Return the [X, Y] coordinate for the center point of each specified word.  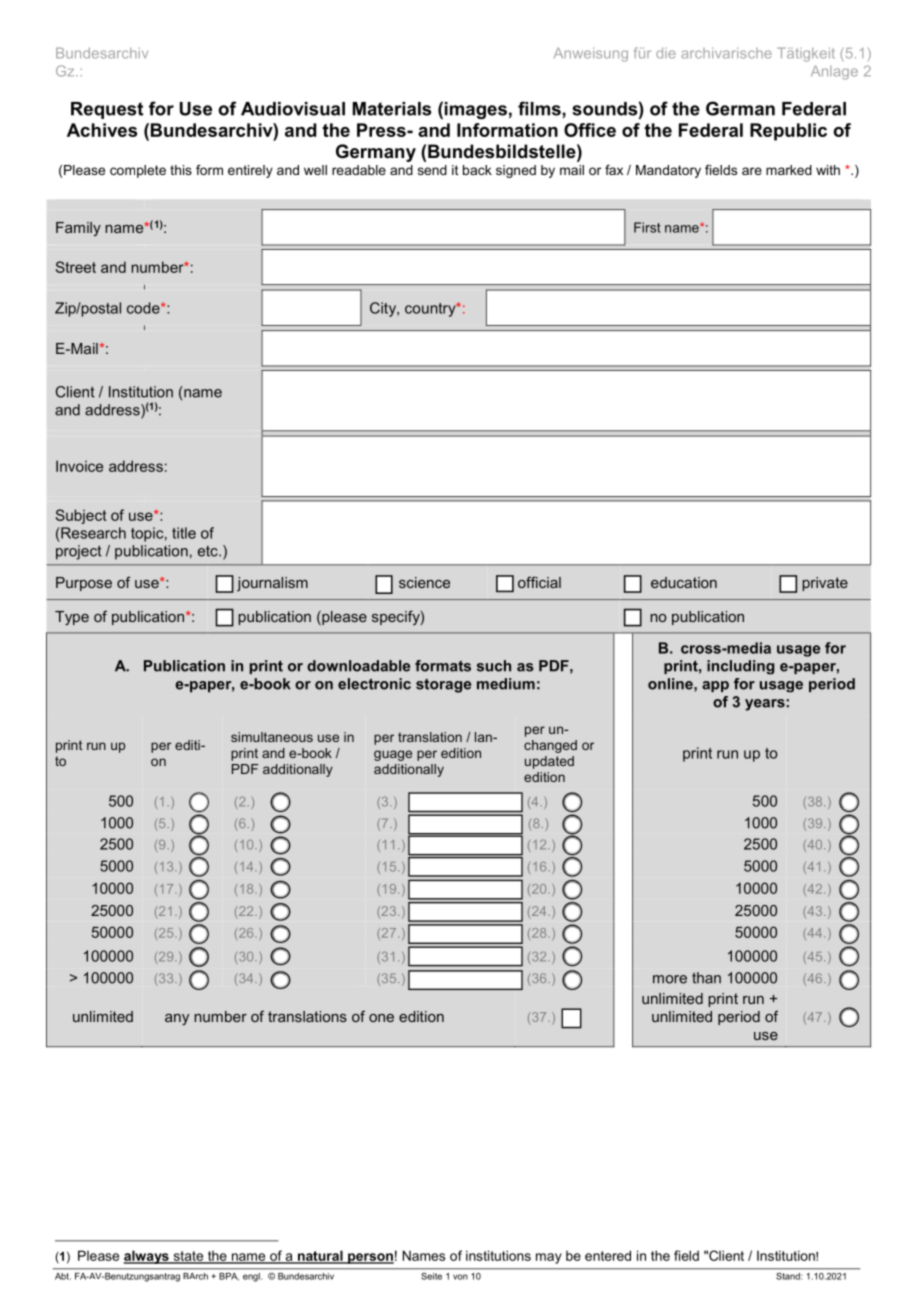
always [147, 1257]
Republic [788, 132]
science [424, 582]
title [184, 533]
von [460, 1277]
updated [549, 762]
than [706, 978]
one [381, 1018]
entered [608, 1255]
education [684, 582]
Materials [392, 109]
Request [107, 110]
